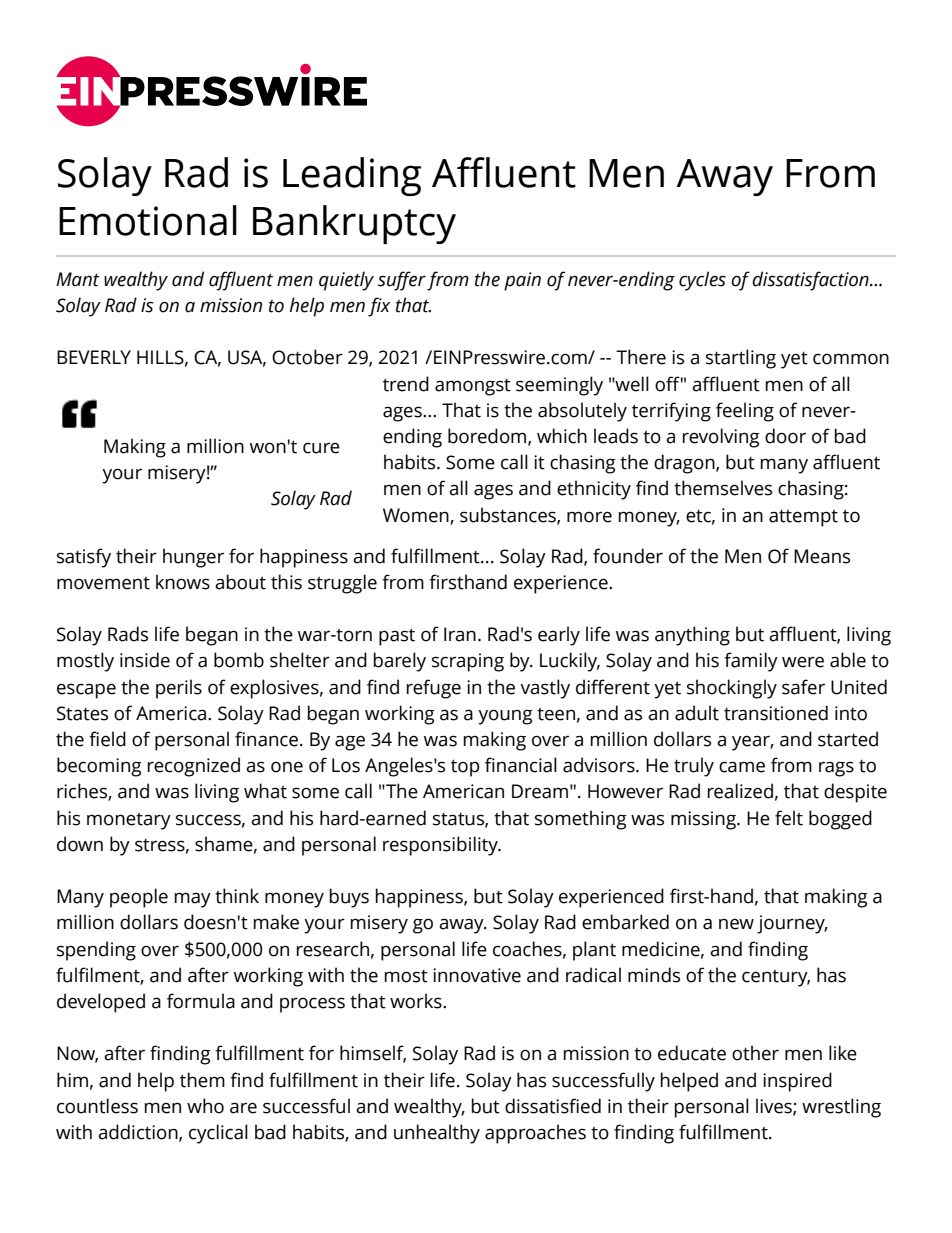 The width and height of the image is (952, 1233). What do you see at coordinates (148, 220) in the image?
I see `Emotional` at bounding box center [148, 220].
